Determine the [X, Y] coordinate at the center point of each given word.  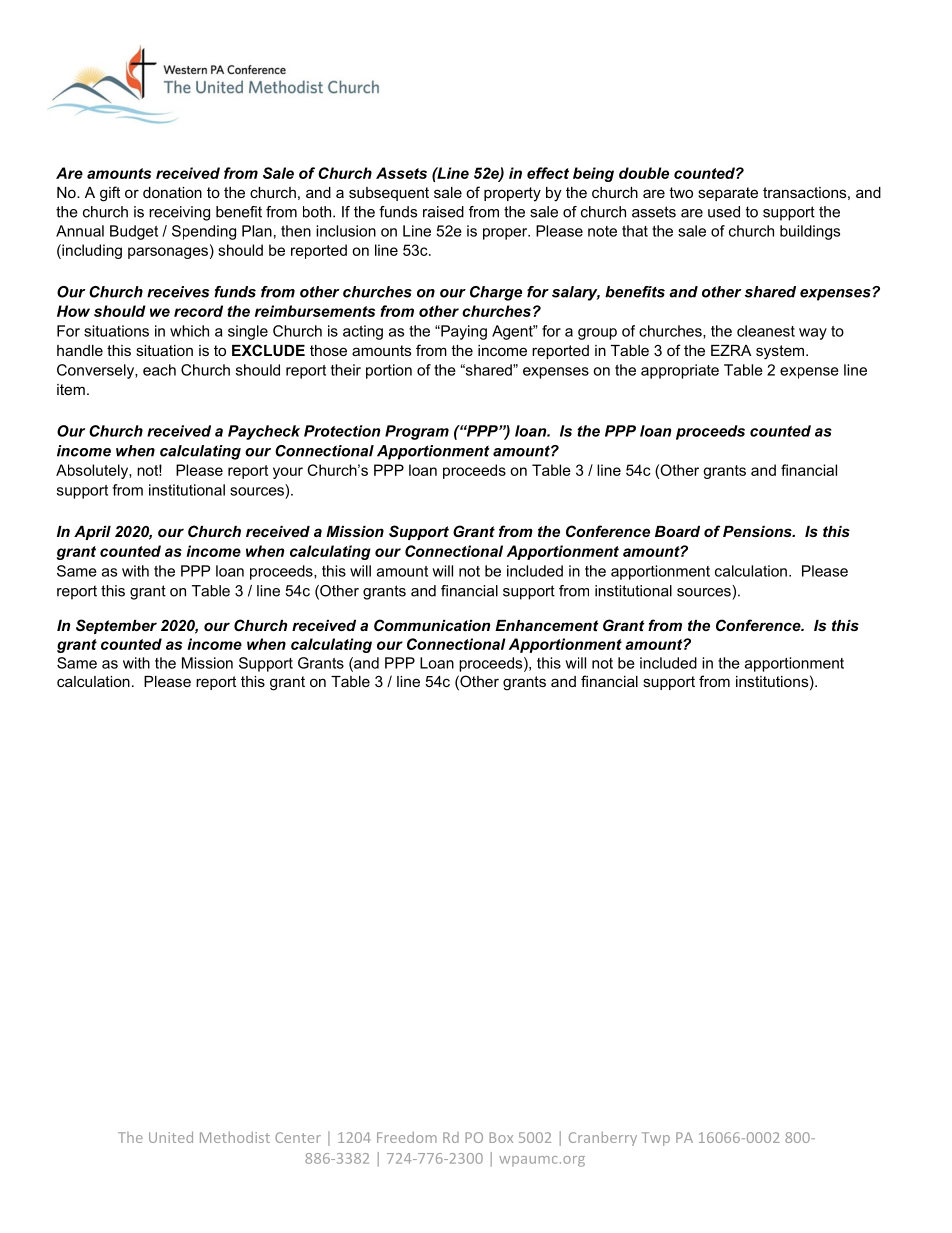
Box [501, 1137]
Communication [432, 625]
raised [443, 212]
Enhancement [547, 625]
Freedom [407, 1137]
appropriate [680, 371]
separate [728, 194]
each [159, 370]
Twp [656, 1139]
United [171, 1137]
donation [172, 192]
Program [417, 432]
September [116, 626]
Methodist [235, 1137]
